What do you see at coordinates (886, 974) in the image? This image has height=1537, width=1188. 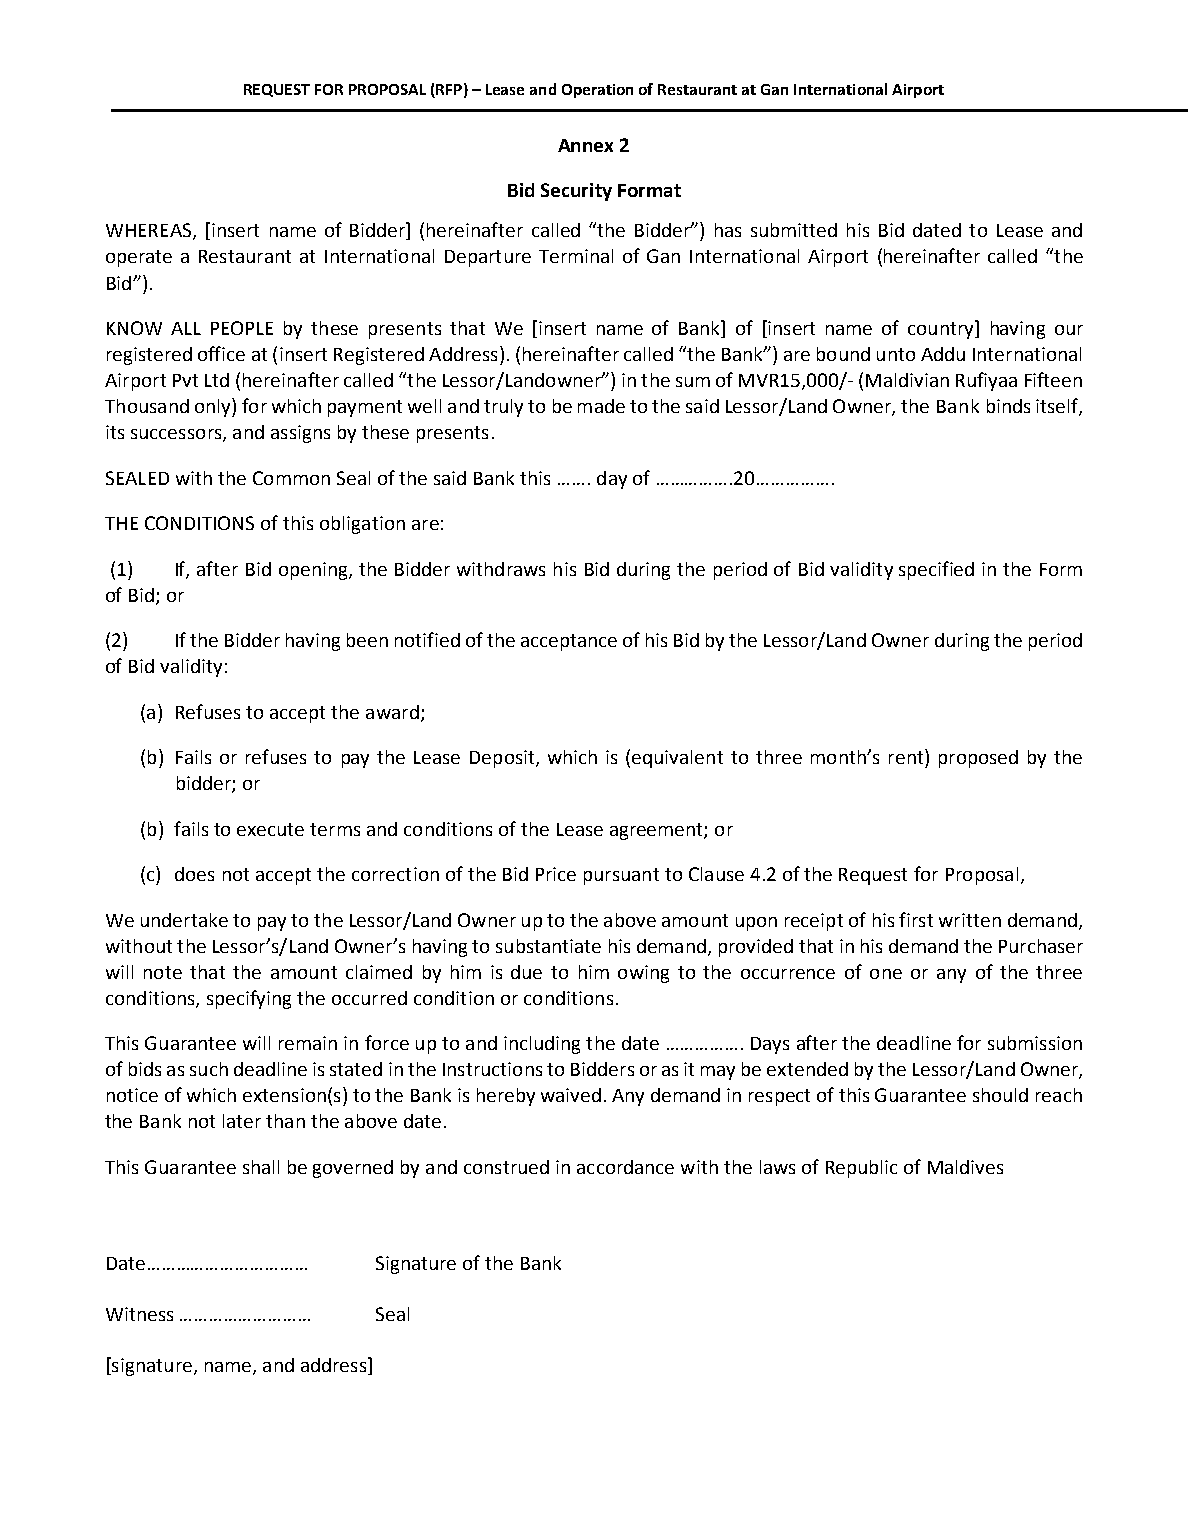 I see `one` at bounding box center [886, 974].
